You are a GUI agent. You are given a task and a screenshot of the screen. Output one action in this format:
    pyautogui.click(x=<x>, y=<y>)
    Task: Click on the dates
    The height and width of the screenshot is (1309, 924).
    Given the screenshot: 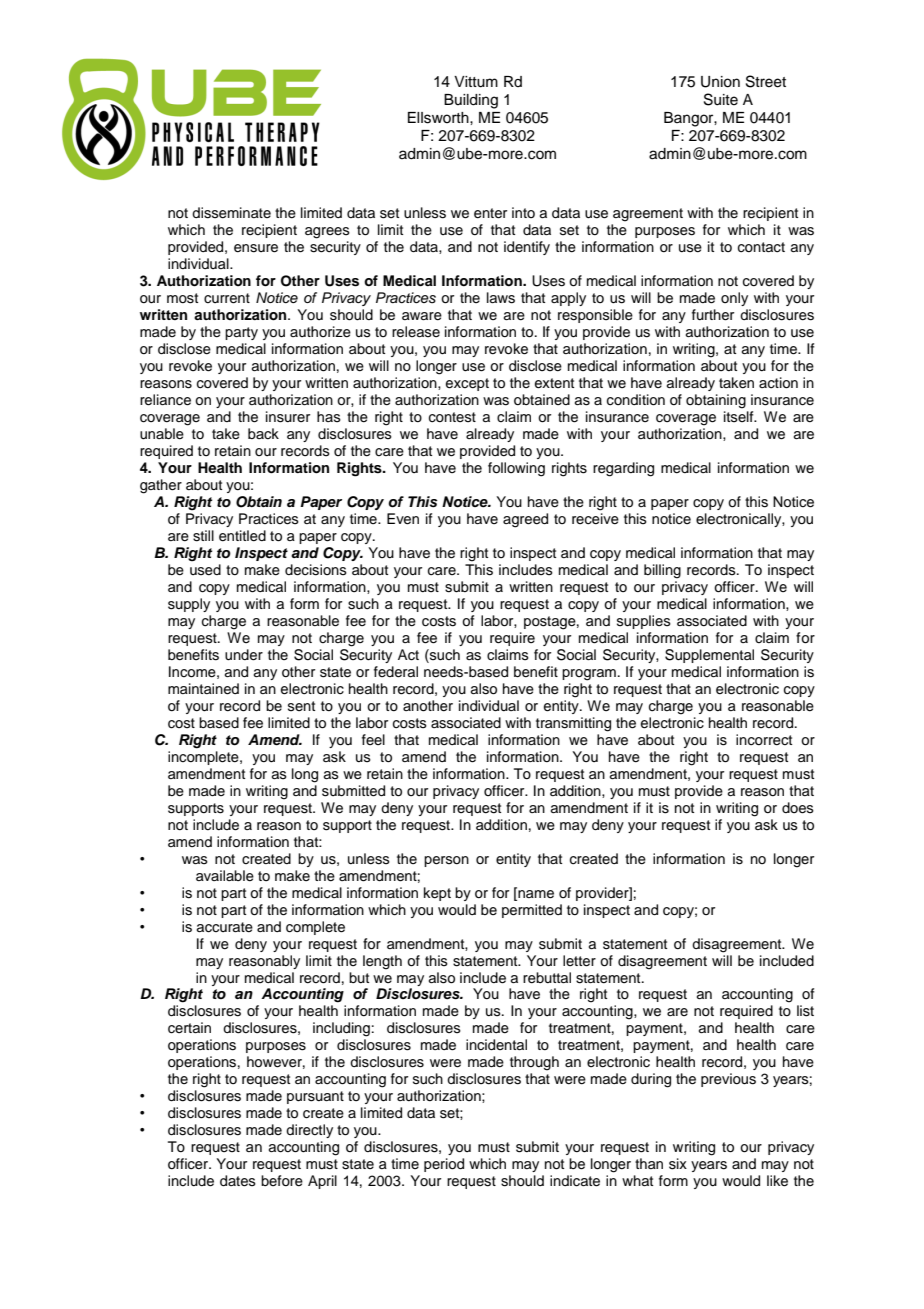 What is the action you would take?
    pyautogui.click(x=238, y=1181)
